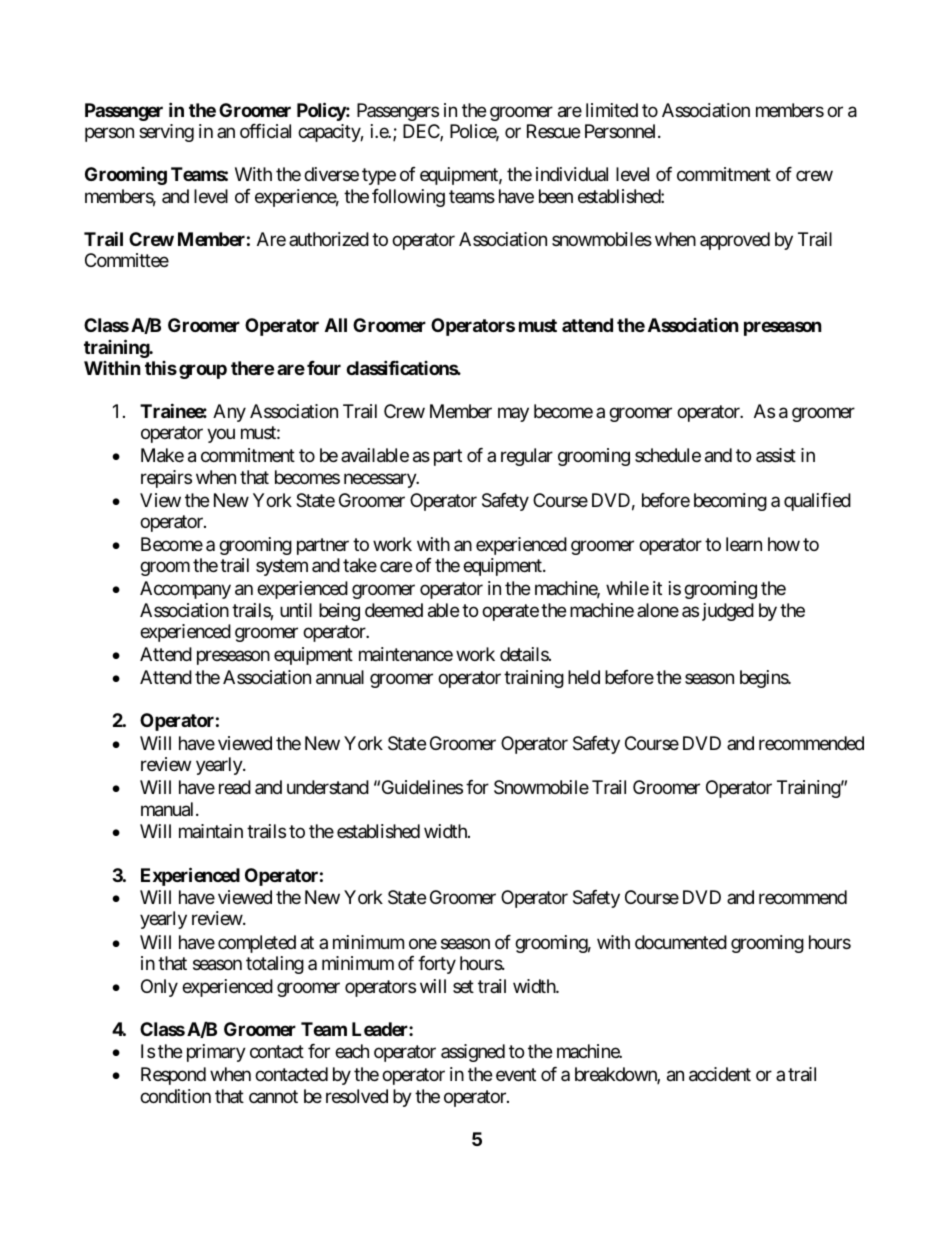  What do you see at coordinates (216, 1053) in the screenshot?
I see `primary` at bounding box center [216, 1053].
